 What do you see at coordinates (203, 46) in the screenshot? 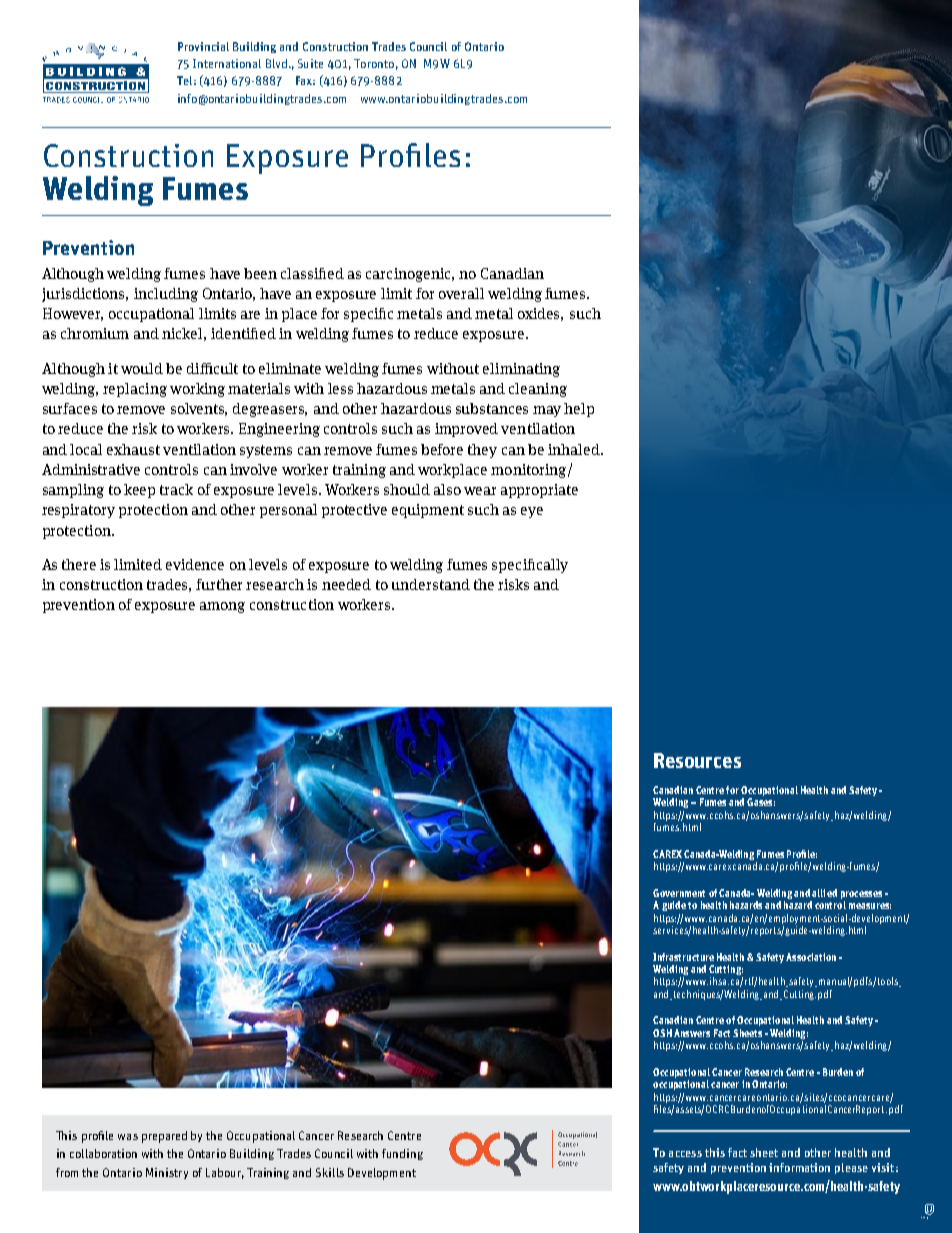
I see `Provincial` at bounding box center [203, 46].
